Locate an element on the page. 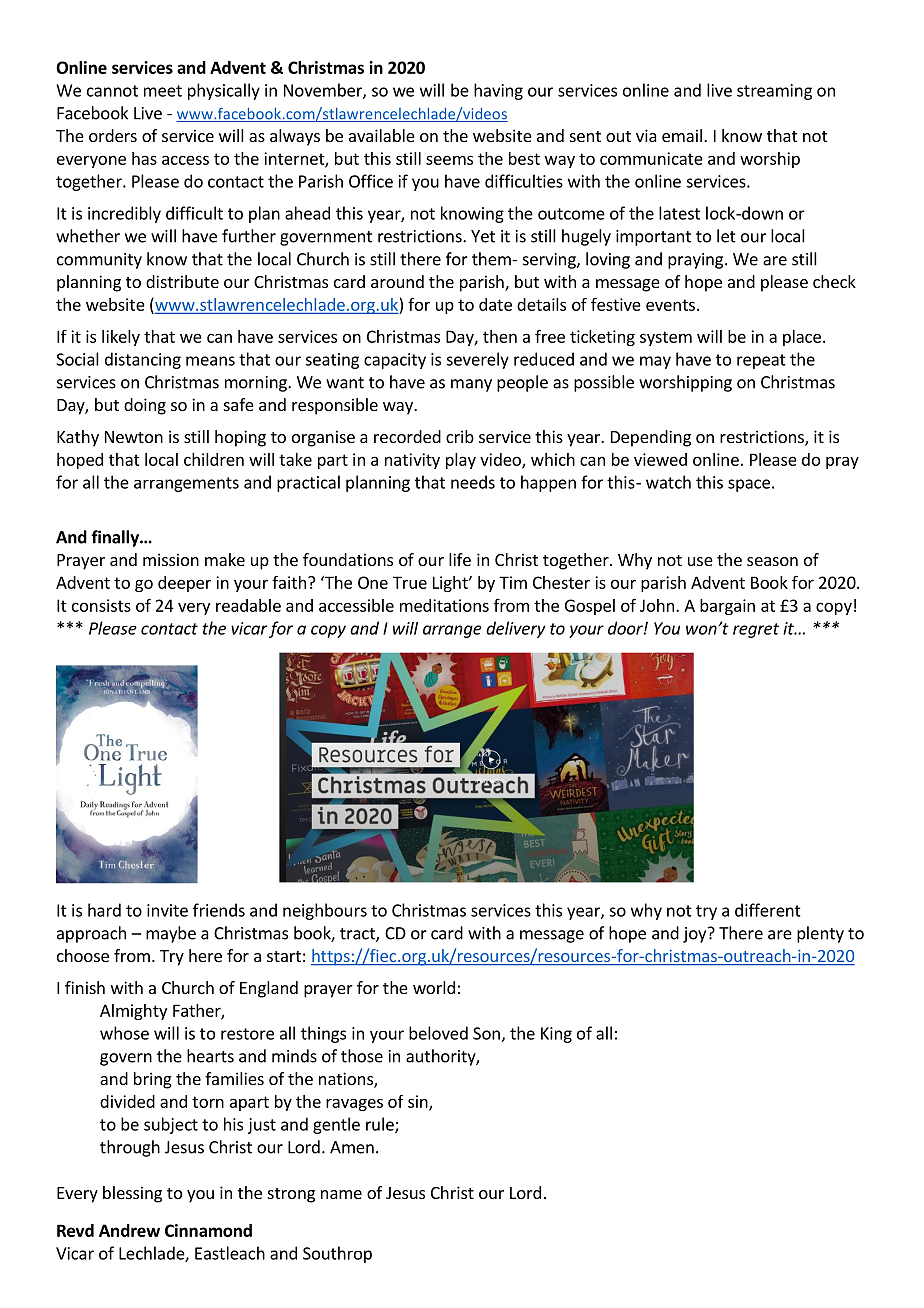 The image size is (924, 1308). seems is located at coordinates (449, 160).
